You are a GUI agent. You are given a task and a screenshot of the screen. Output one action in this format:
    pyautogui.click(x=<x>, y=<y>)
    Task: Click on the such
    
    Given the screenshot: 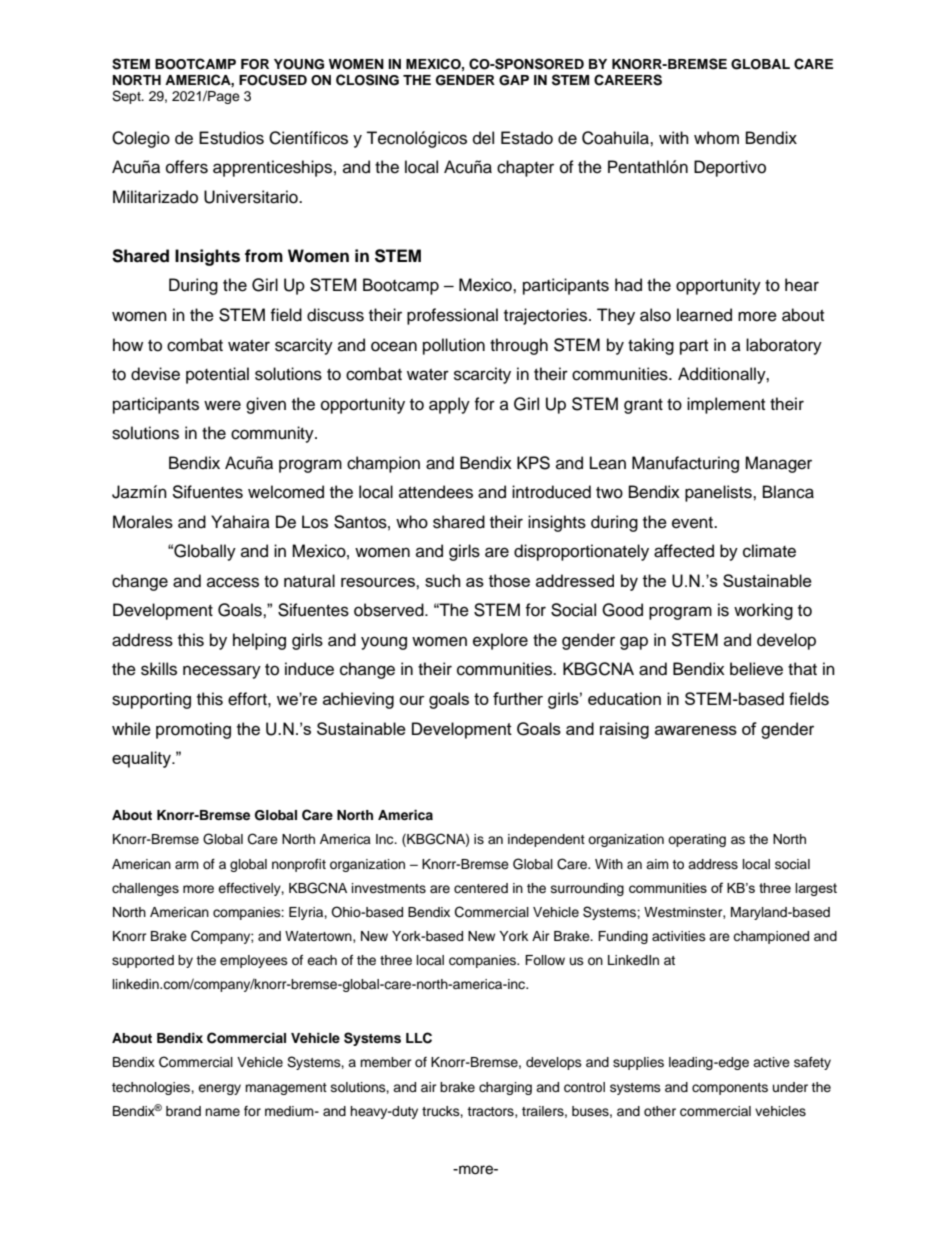 What is the action you would take?
    pyautogui.click(x=442, y=580)
